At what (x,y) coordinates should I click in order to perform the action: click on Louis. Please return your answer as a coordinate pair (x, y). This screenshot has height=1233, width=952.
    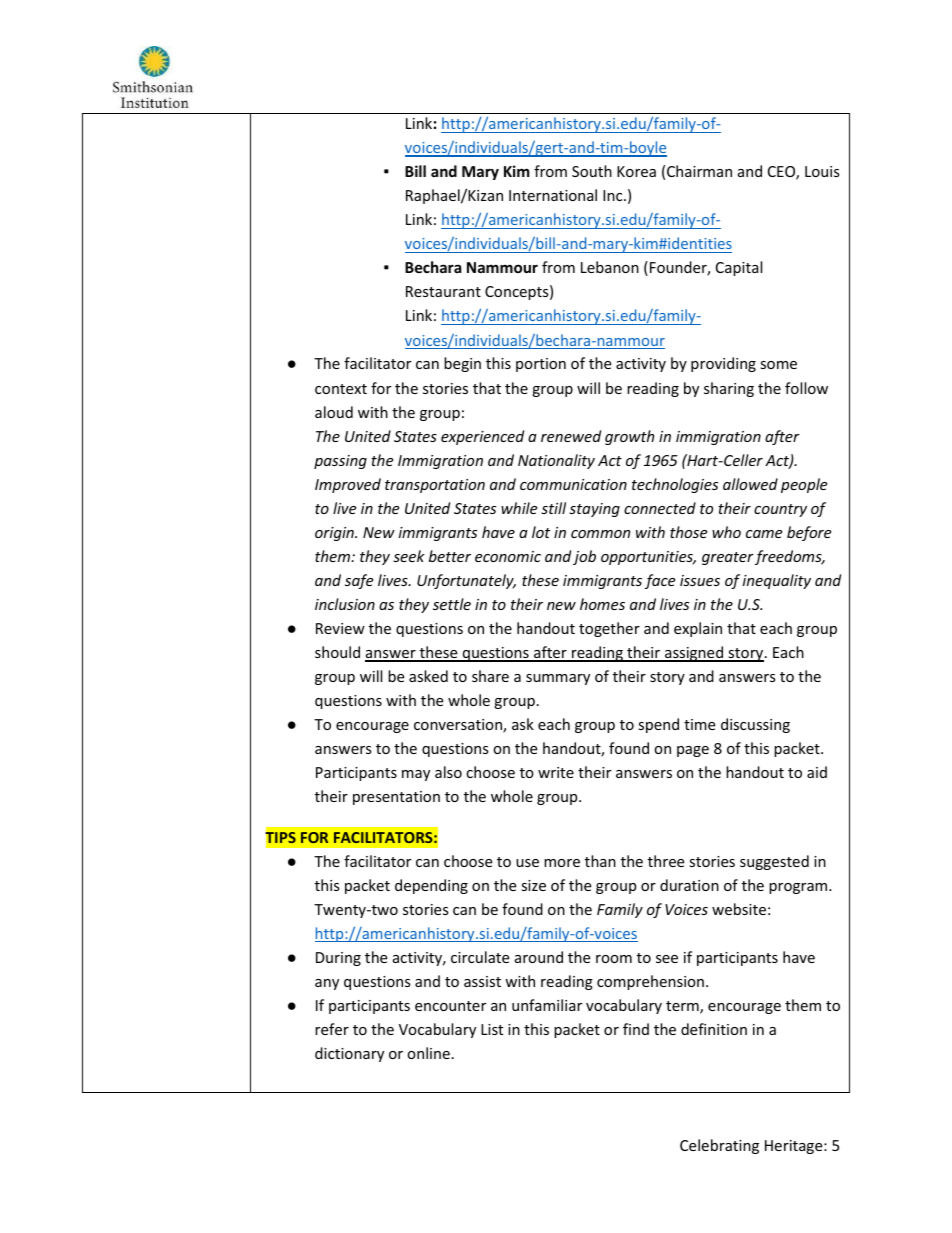
    Looking at the image, I should click on (822, 171).
